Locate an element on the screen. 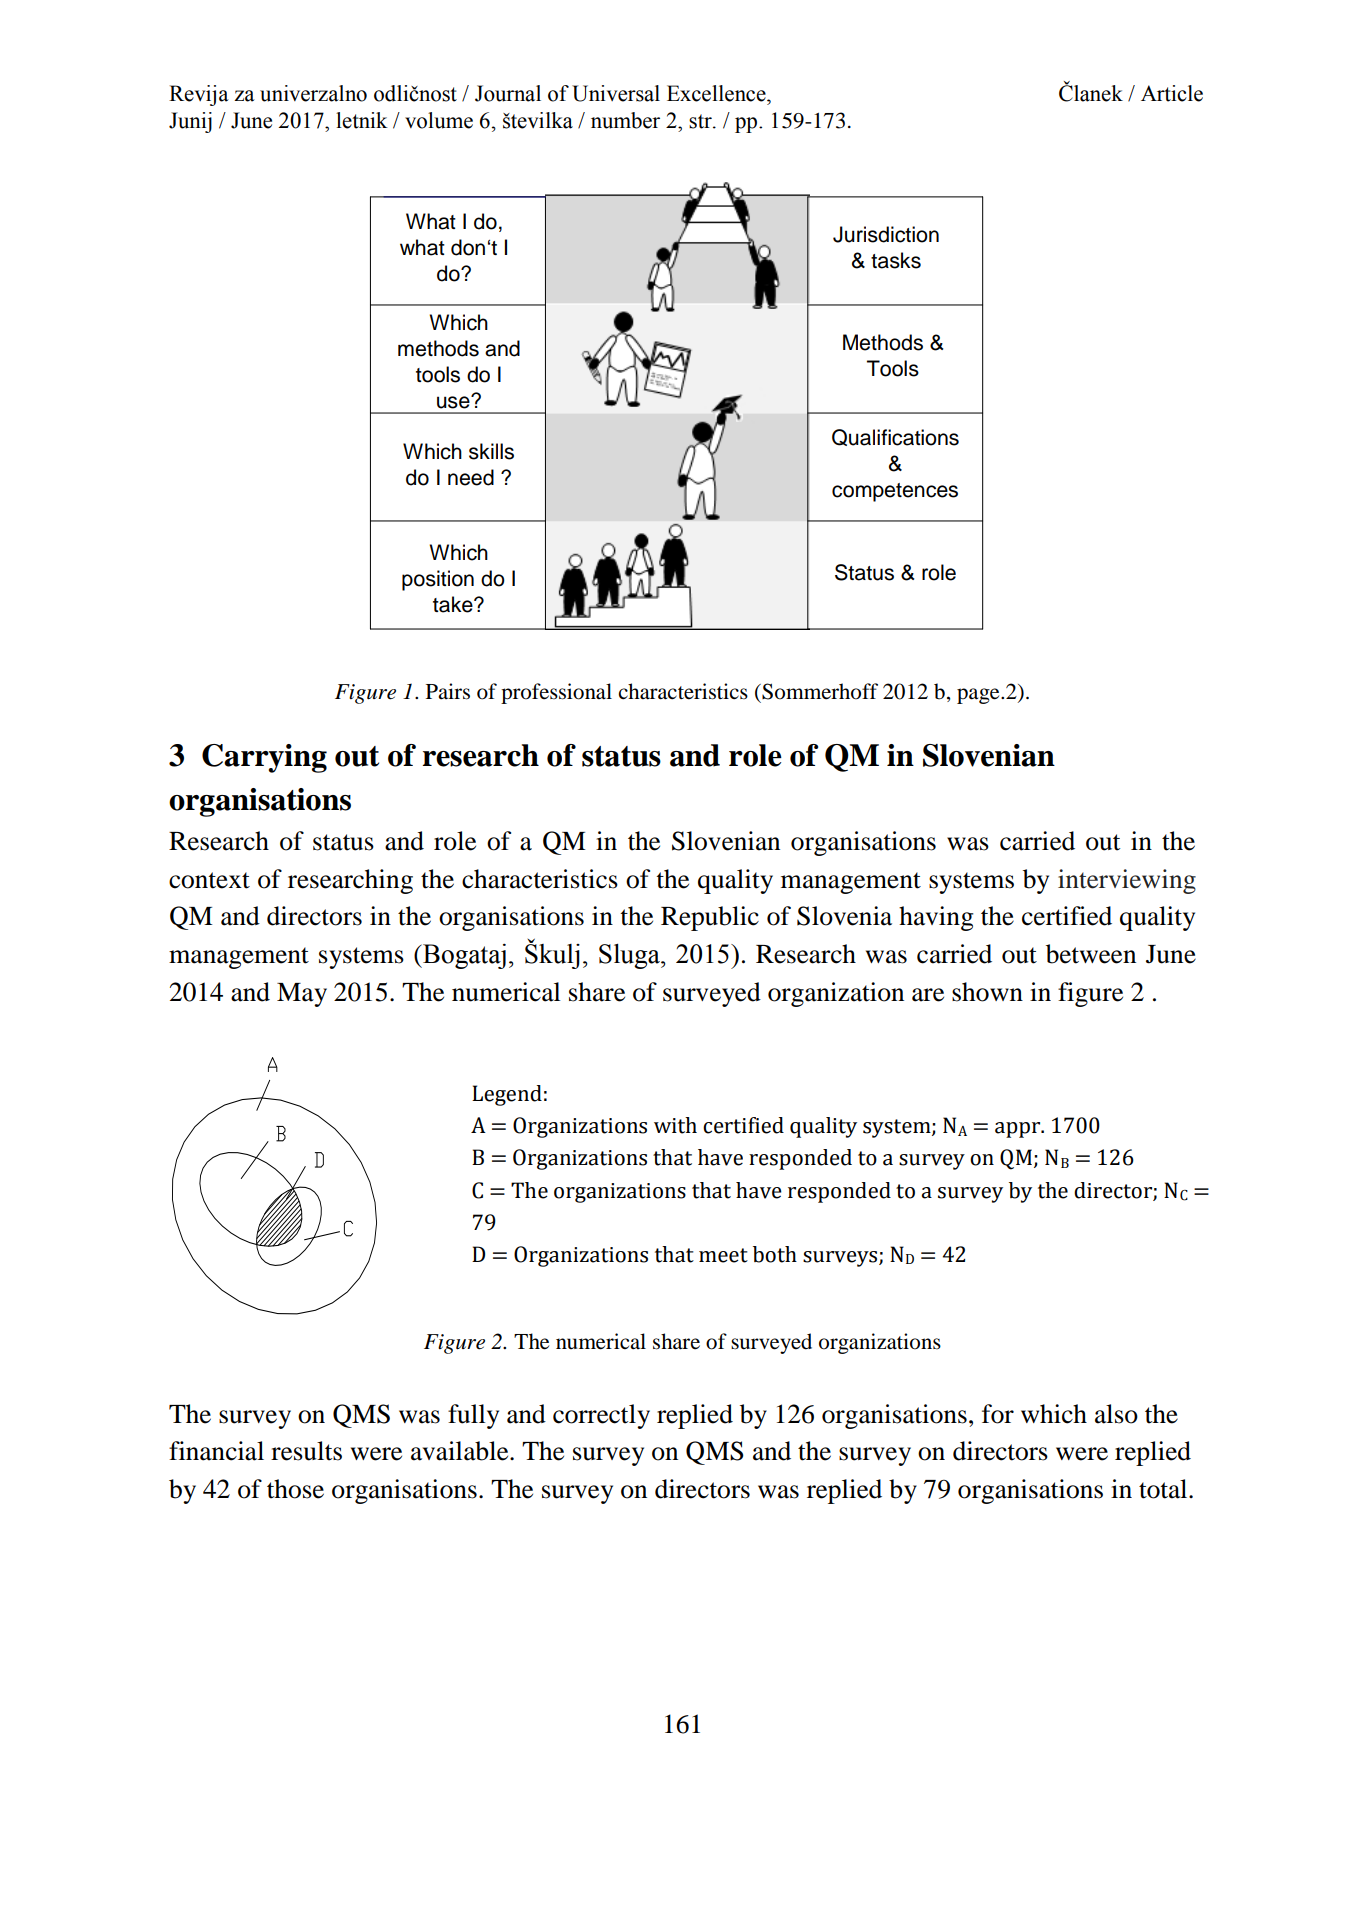 The image size is (1358, 1920). Carrying is located at coordinates (264, 758).
